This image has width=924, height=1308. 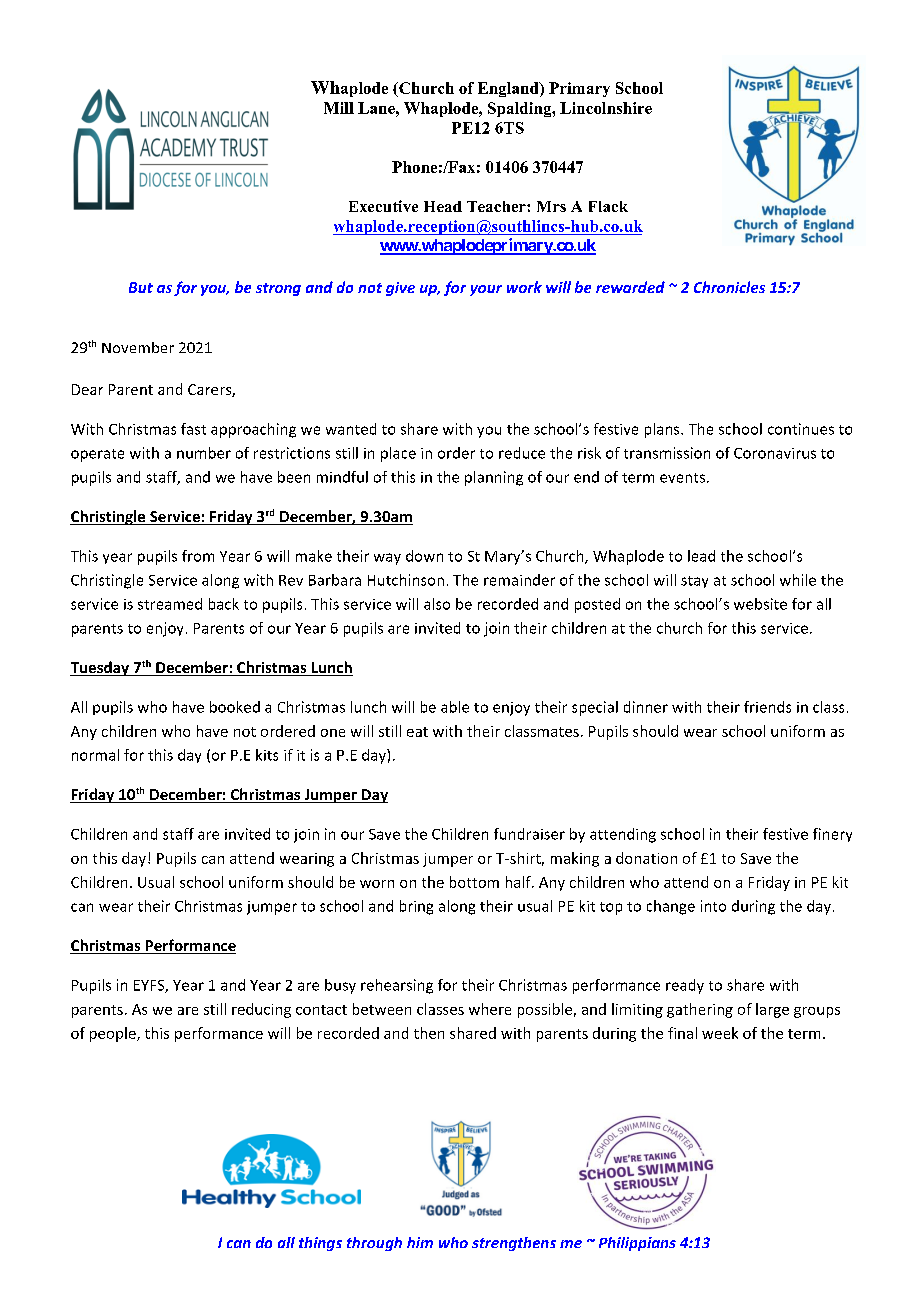 What do you see at coordinates (637, 1244) in the image?
I see `Philippians` at bounding box center [637, 1244].
